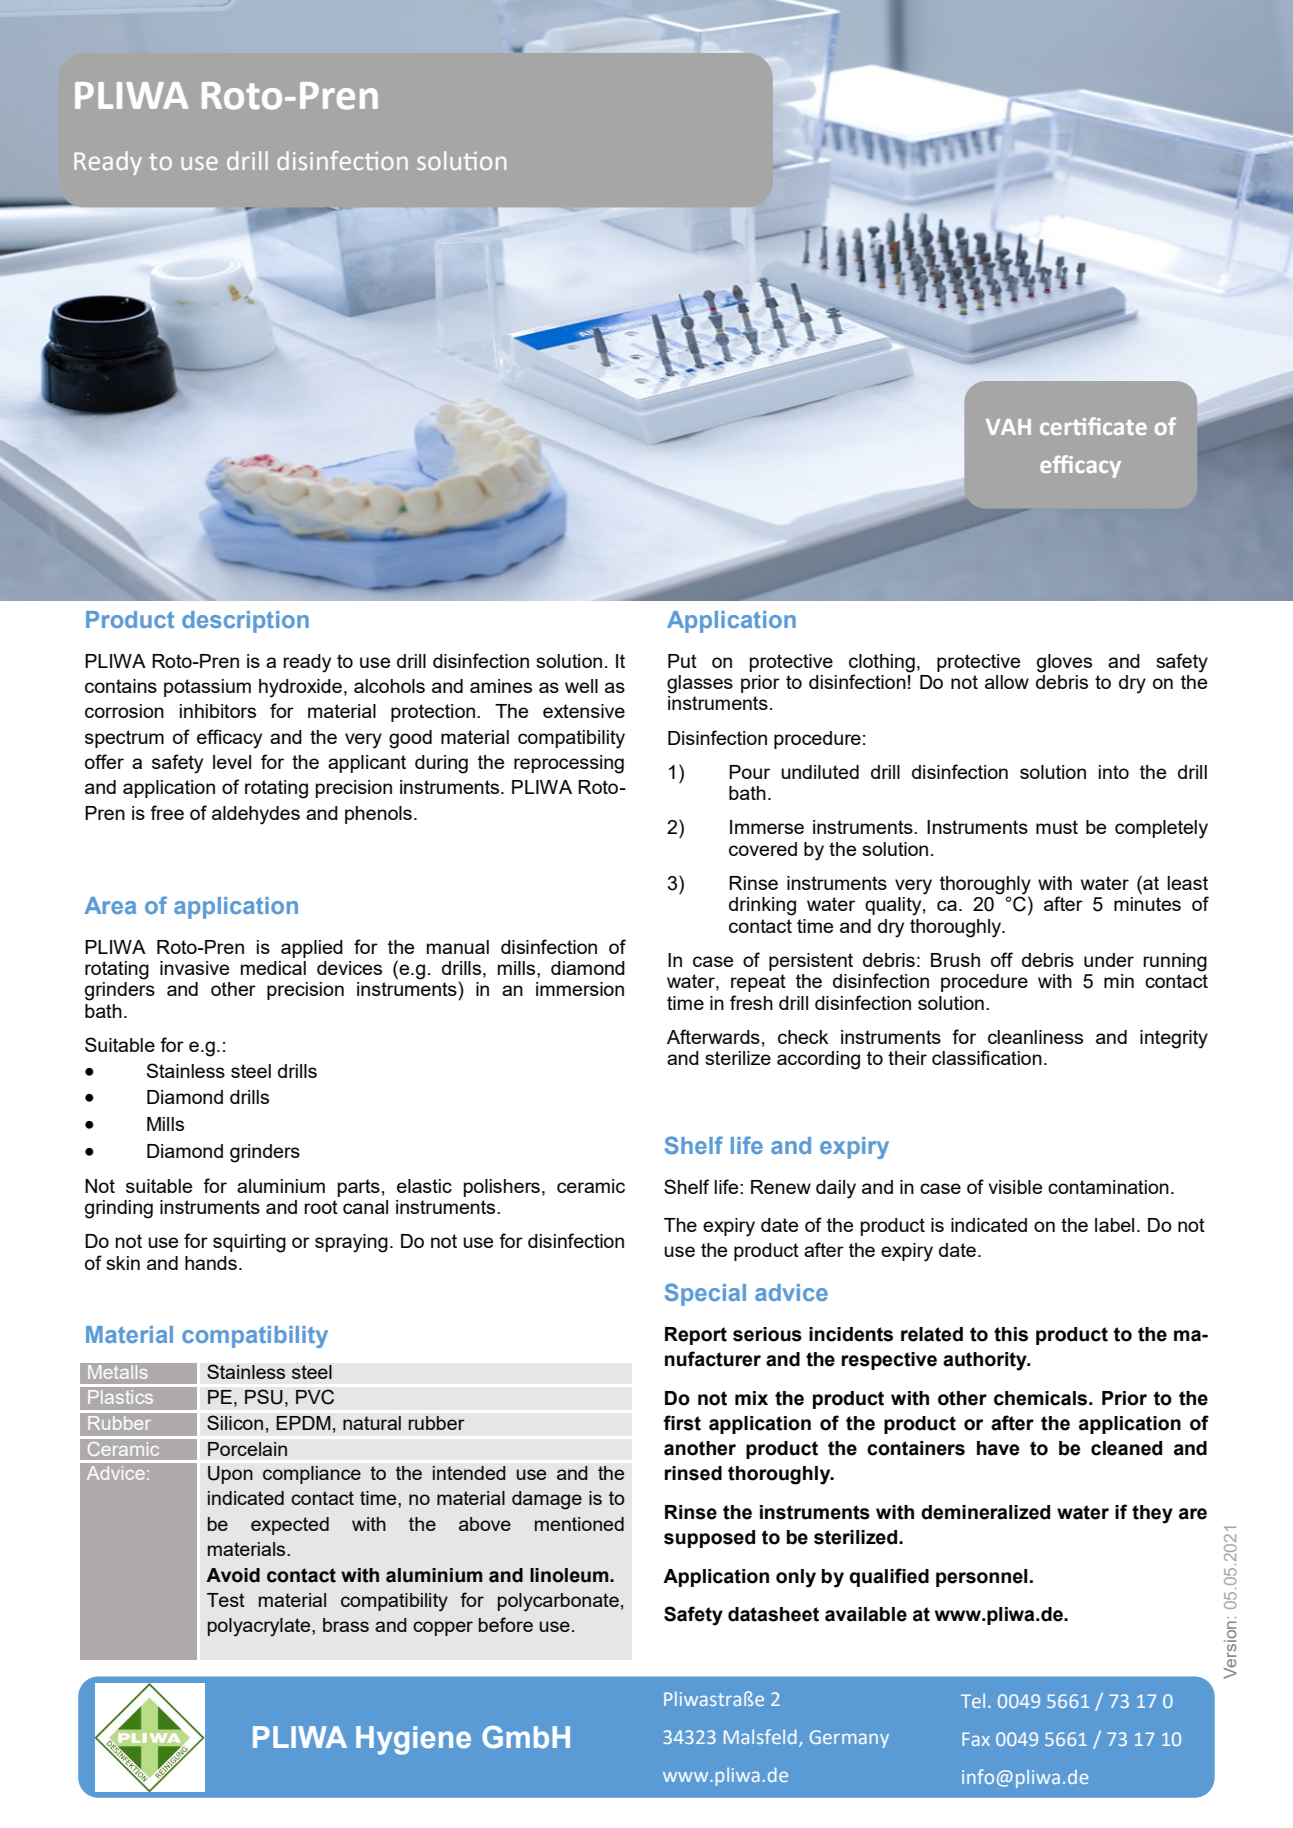 The width and height of the screenshot is (1293, 1828). Describe the element at coordinates (976, 1739) in the screenshot. I see `Fax` at that location.
